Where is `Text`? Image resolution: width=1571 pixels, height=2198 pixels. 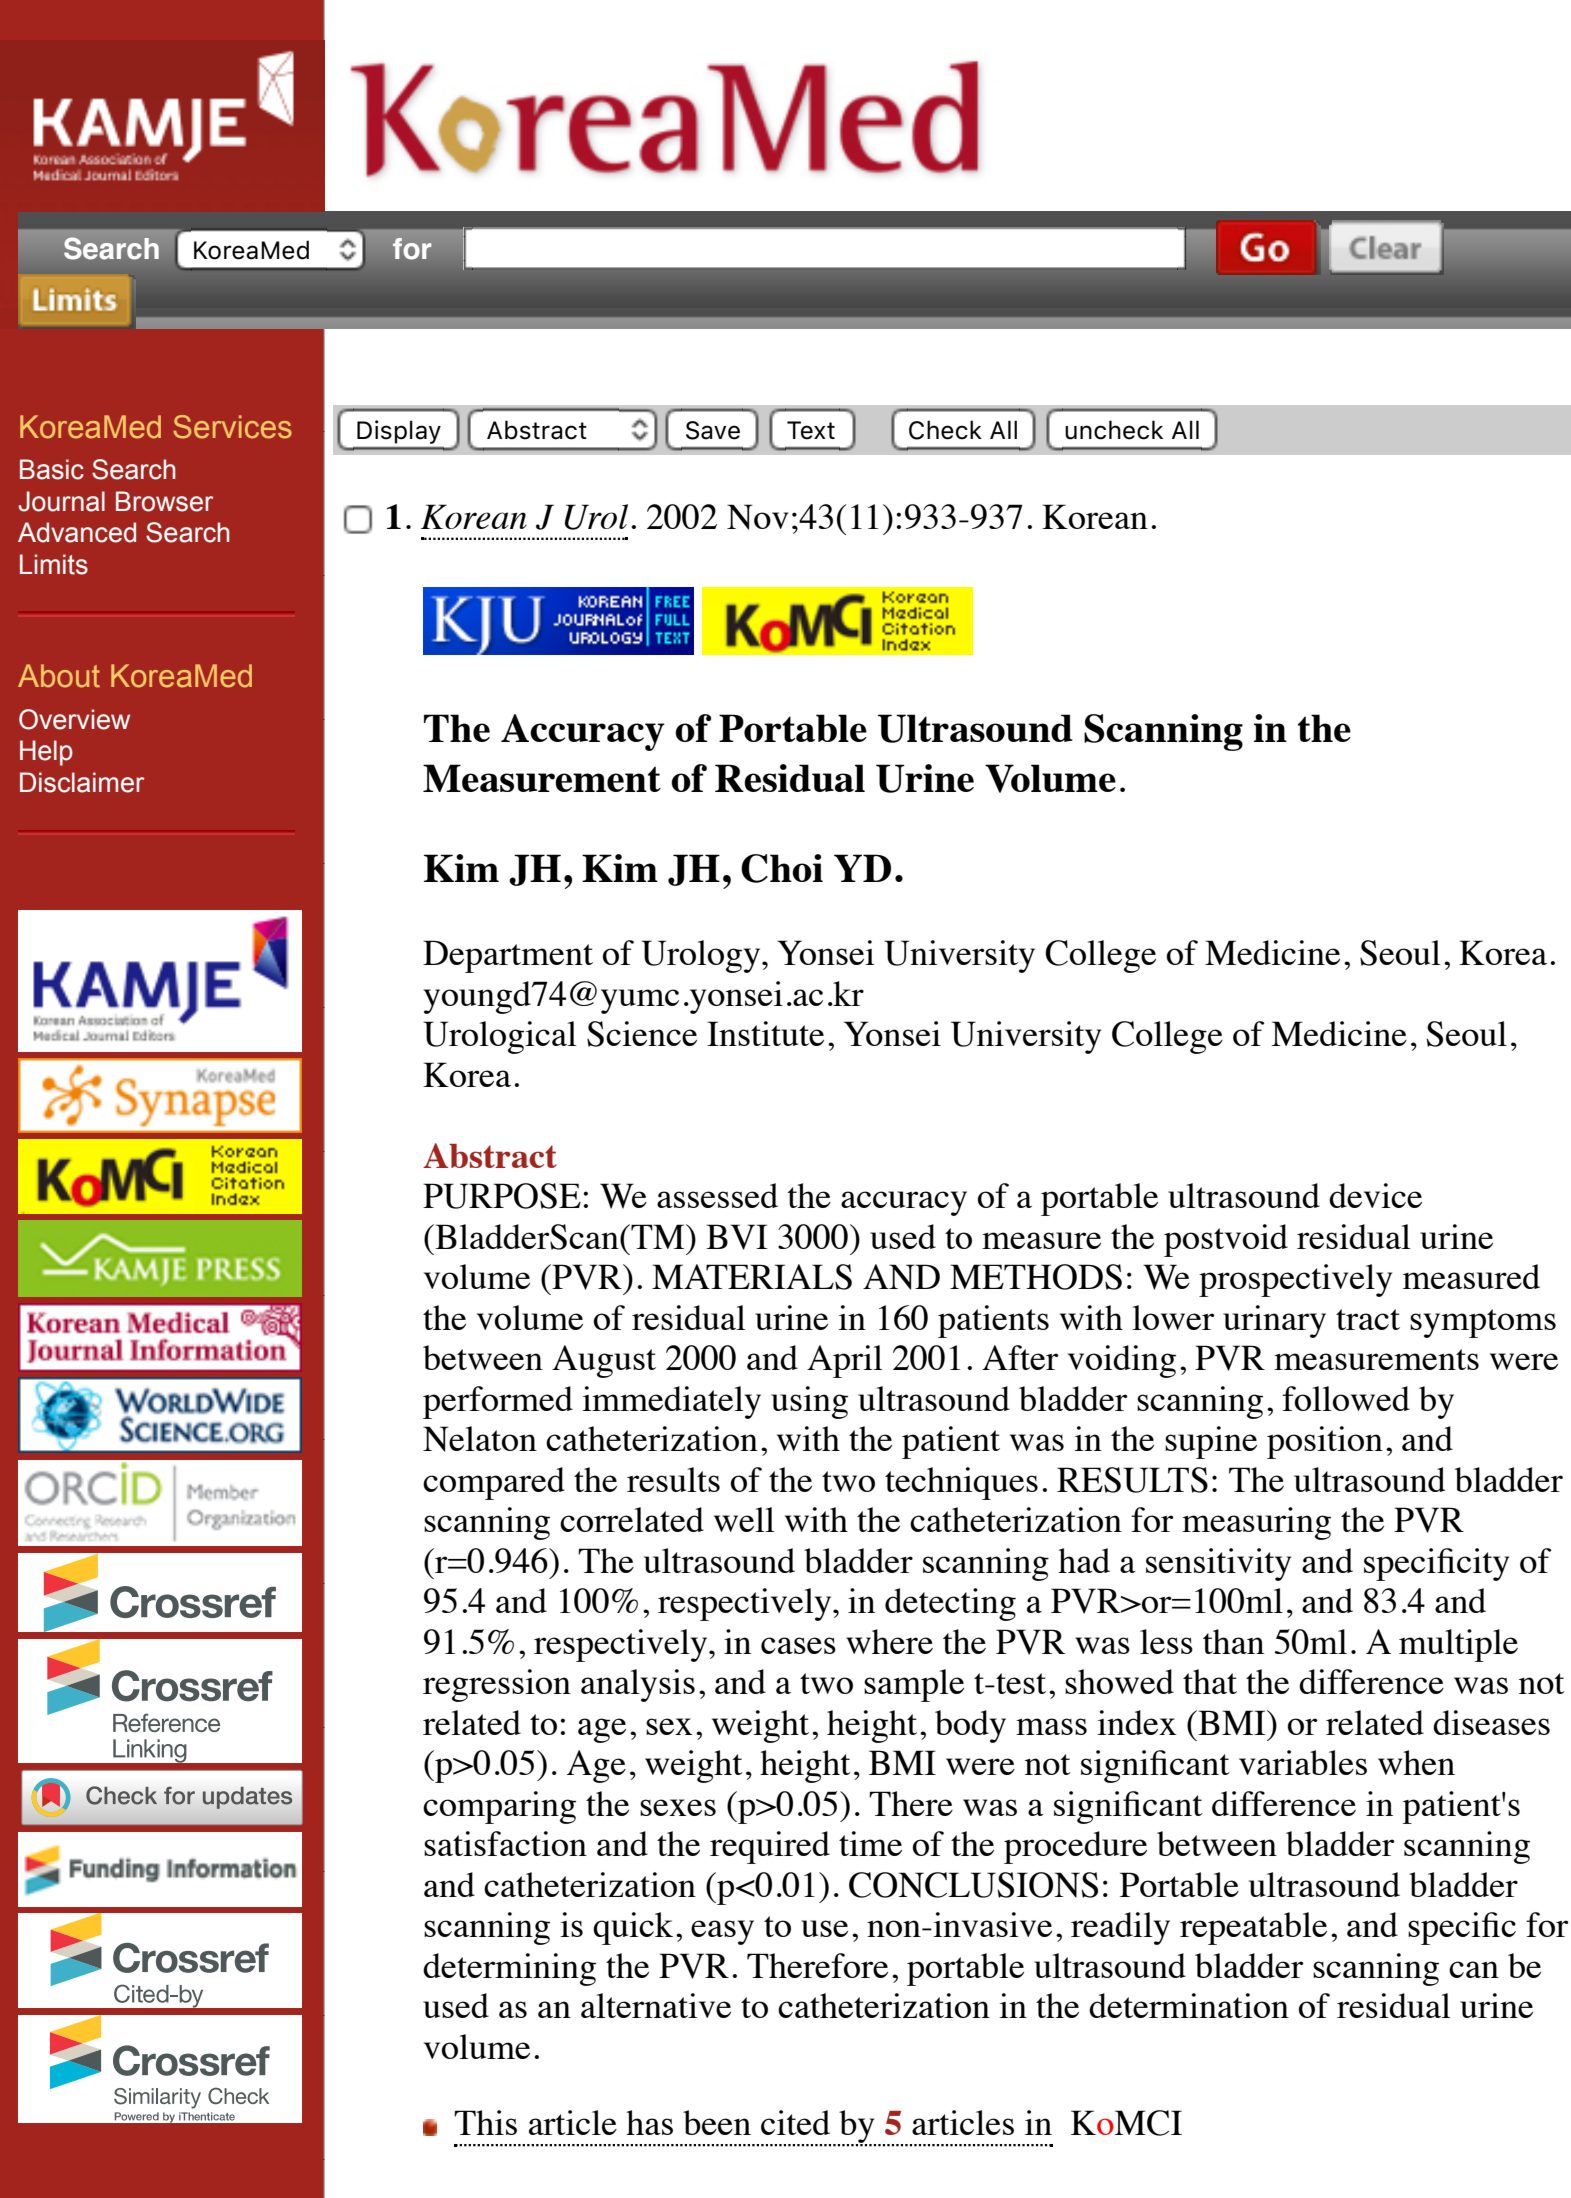
Text is located at coordinates (811, 430).
